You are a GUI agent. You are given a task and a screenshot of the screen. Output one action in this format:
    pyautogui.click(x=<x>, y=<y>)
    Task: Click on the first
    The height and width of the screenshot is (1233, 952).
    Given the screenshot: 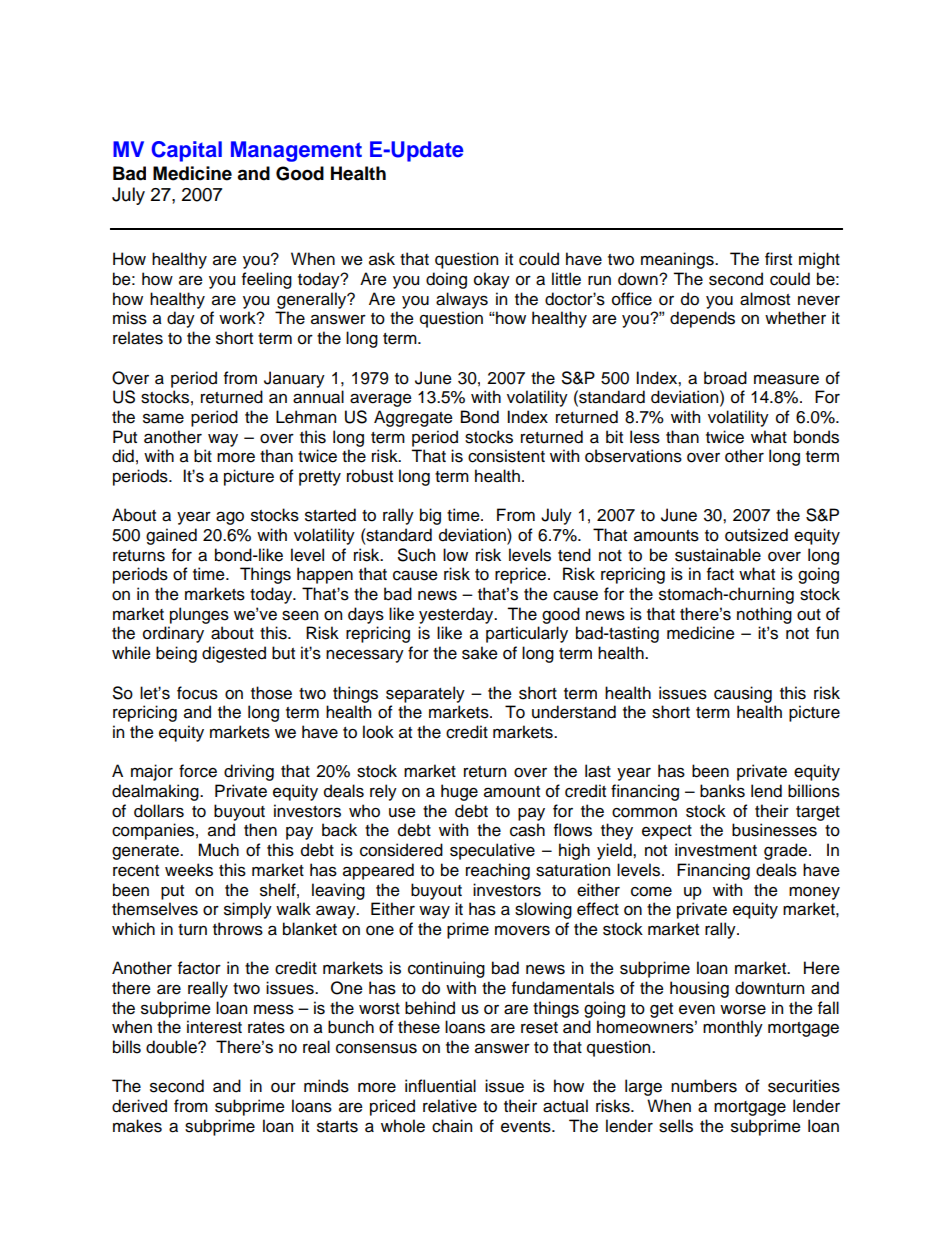 What is the action you would take?
    pyautogui.click(x=778, y=259)
